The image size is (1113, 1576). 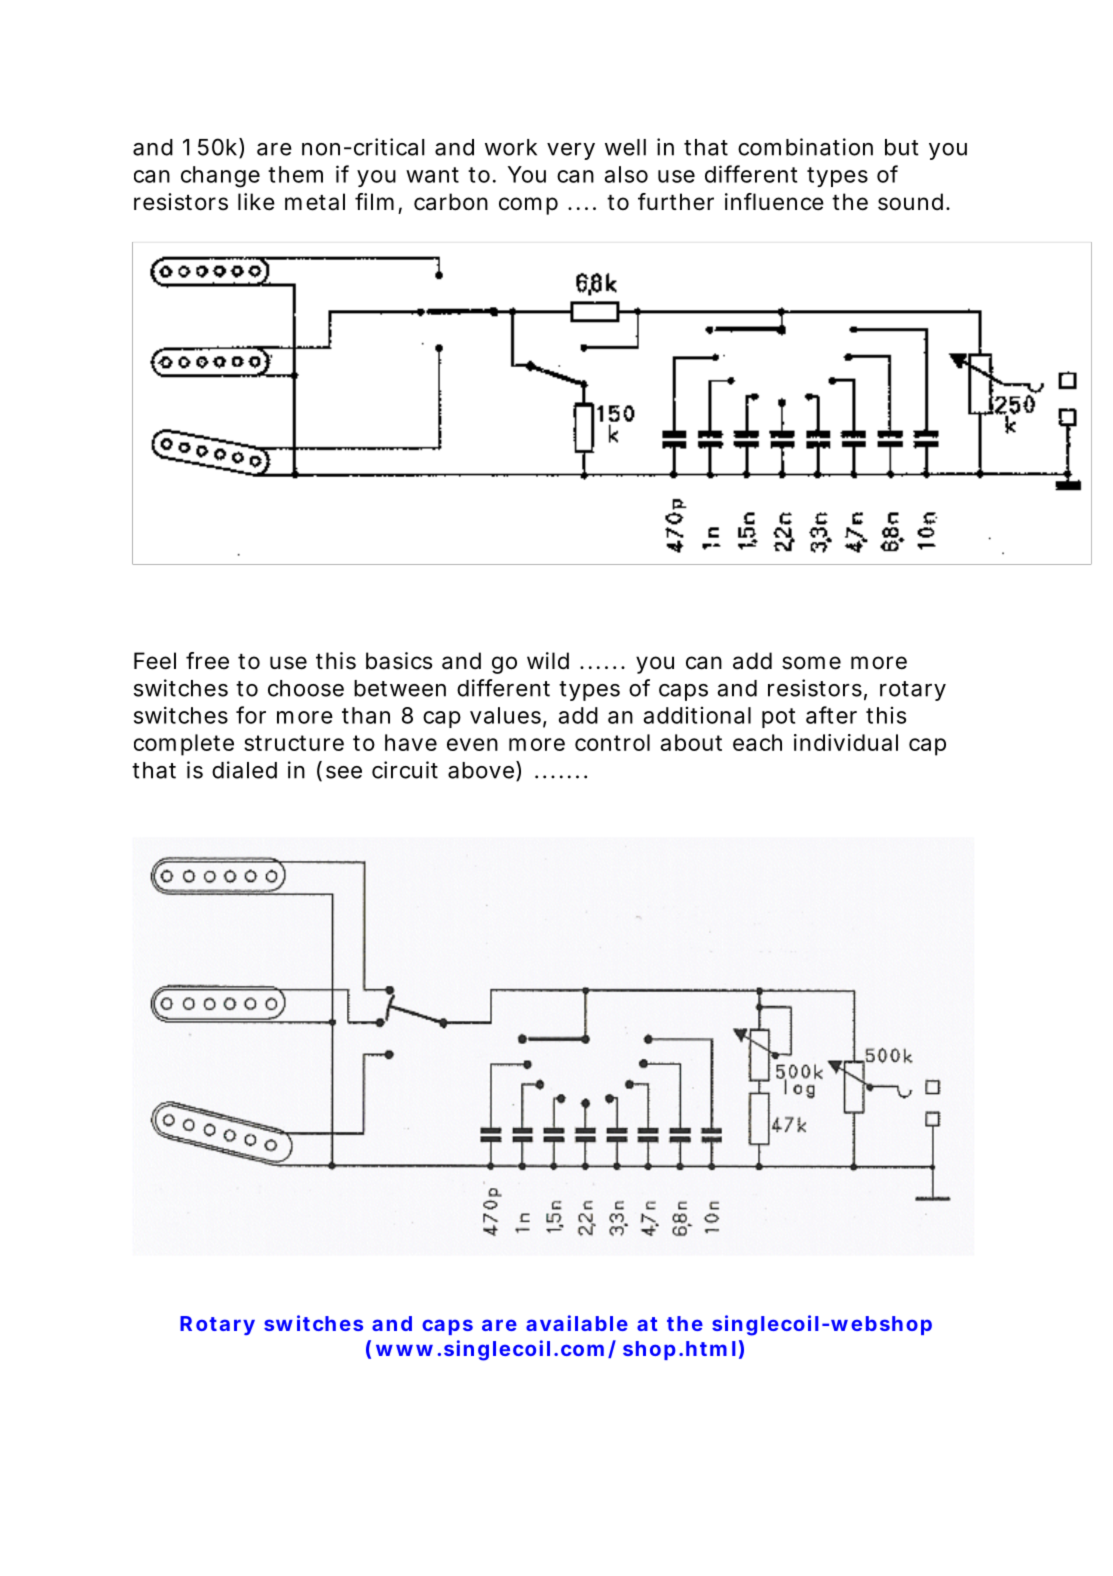 I want to click on for, so click(x=251, y=715).
